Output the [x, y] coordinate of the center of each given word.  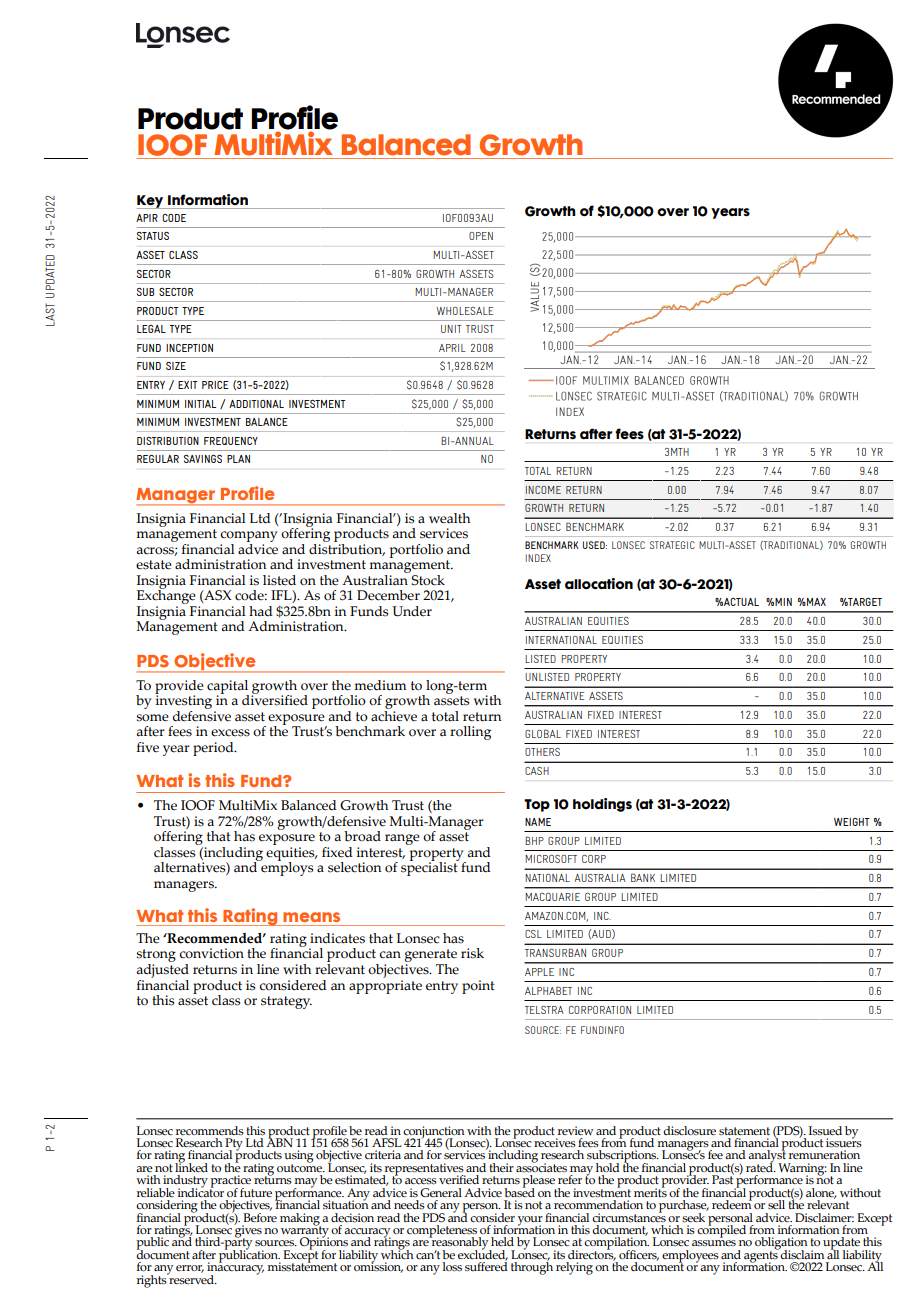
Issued [825, 1131]
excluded [483, 1254]
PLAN [238, 459]
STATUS [153, 236]
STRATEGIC [672, 545]
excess [230, 733]
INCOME [543, 490]
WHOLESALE [465, 311]
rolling [470, 733]
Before [260, 1216]
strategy [286, 1002]
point [478, 987]
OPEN [481, 236]
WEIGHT [851, 822]
